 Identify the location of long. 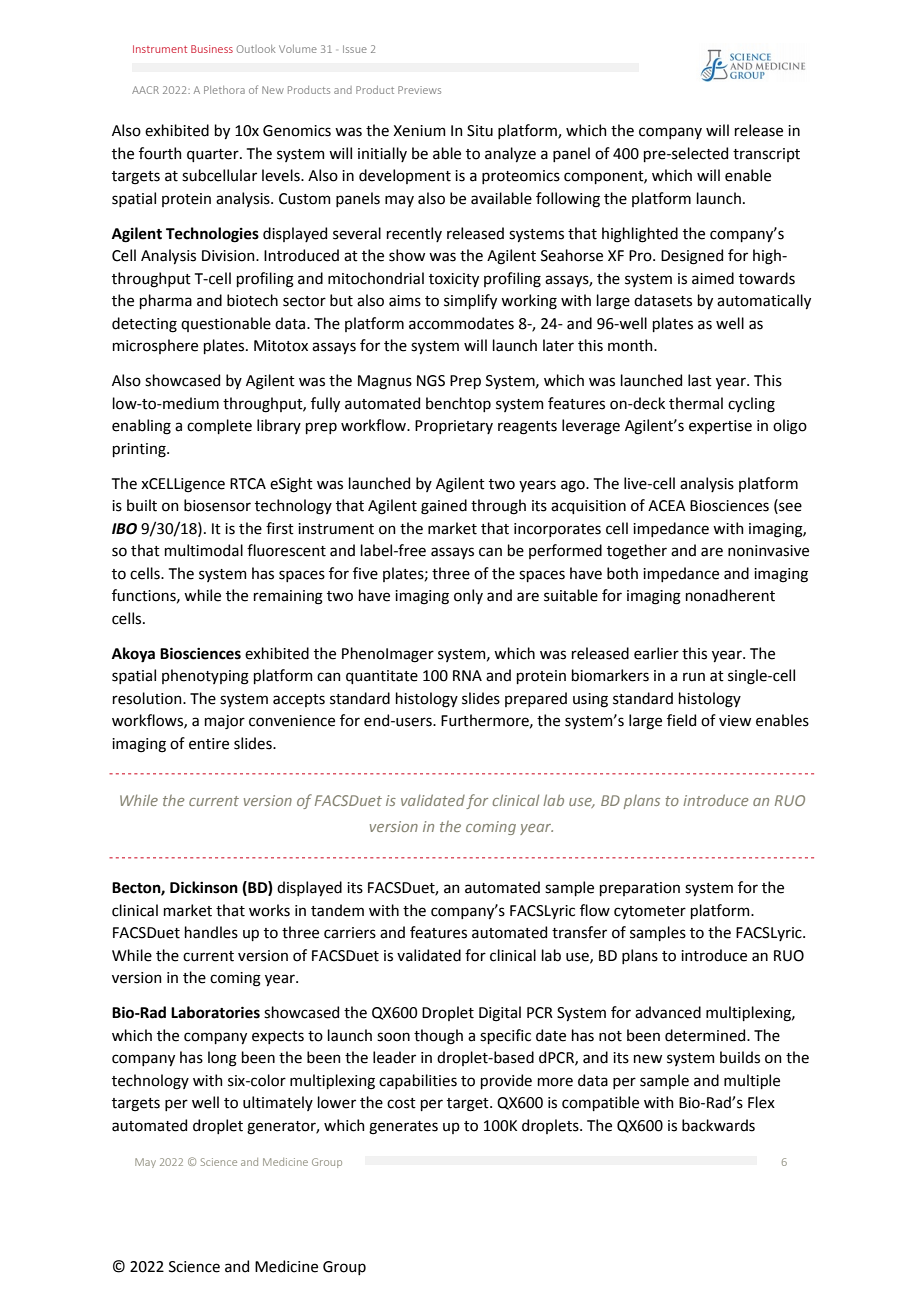
(222, 1059).
